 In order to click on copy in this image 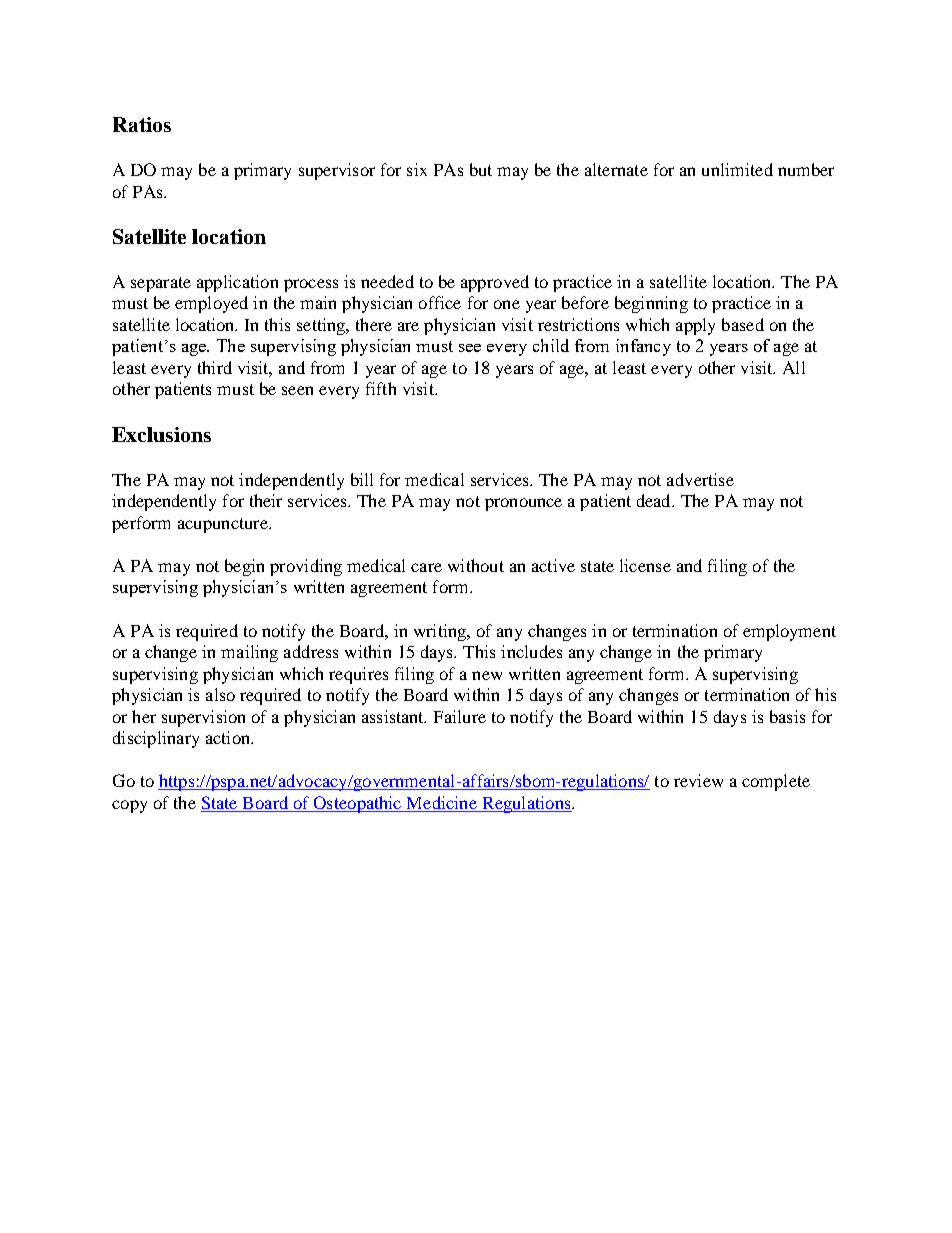, I will do `click(129, 806)`.
